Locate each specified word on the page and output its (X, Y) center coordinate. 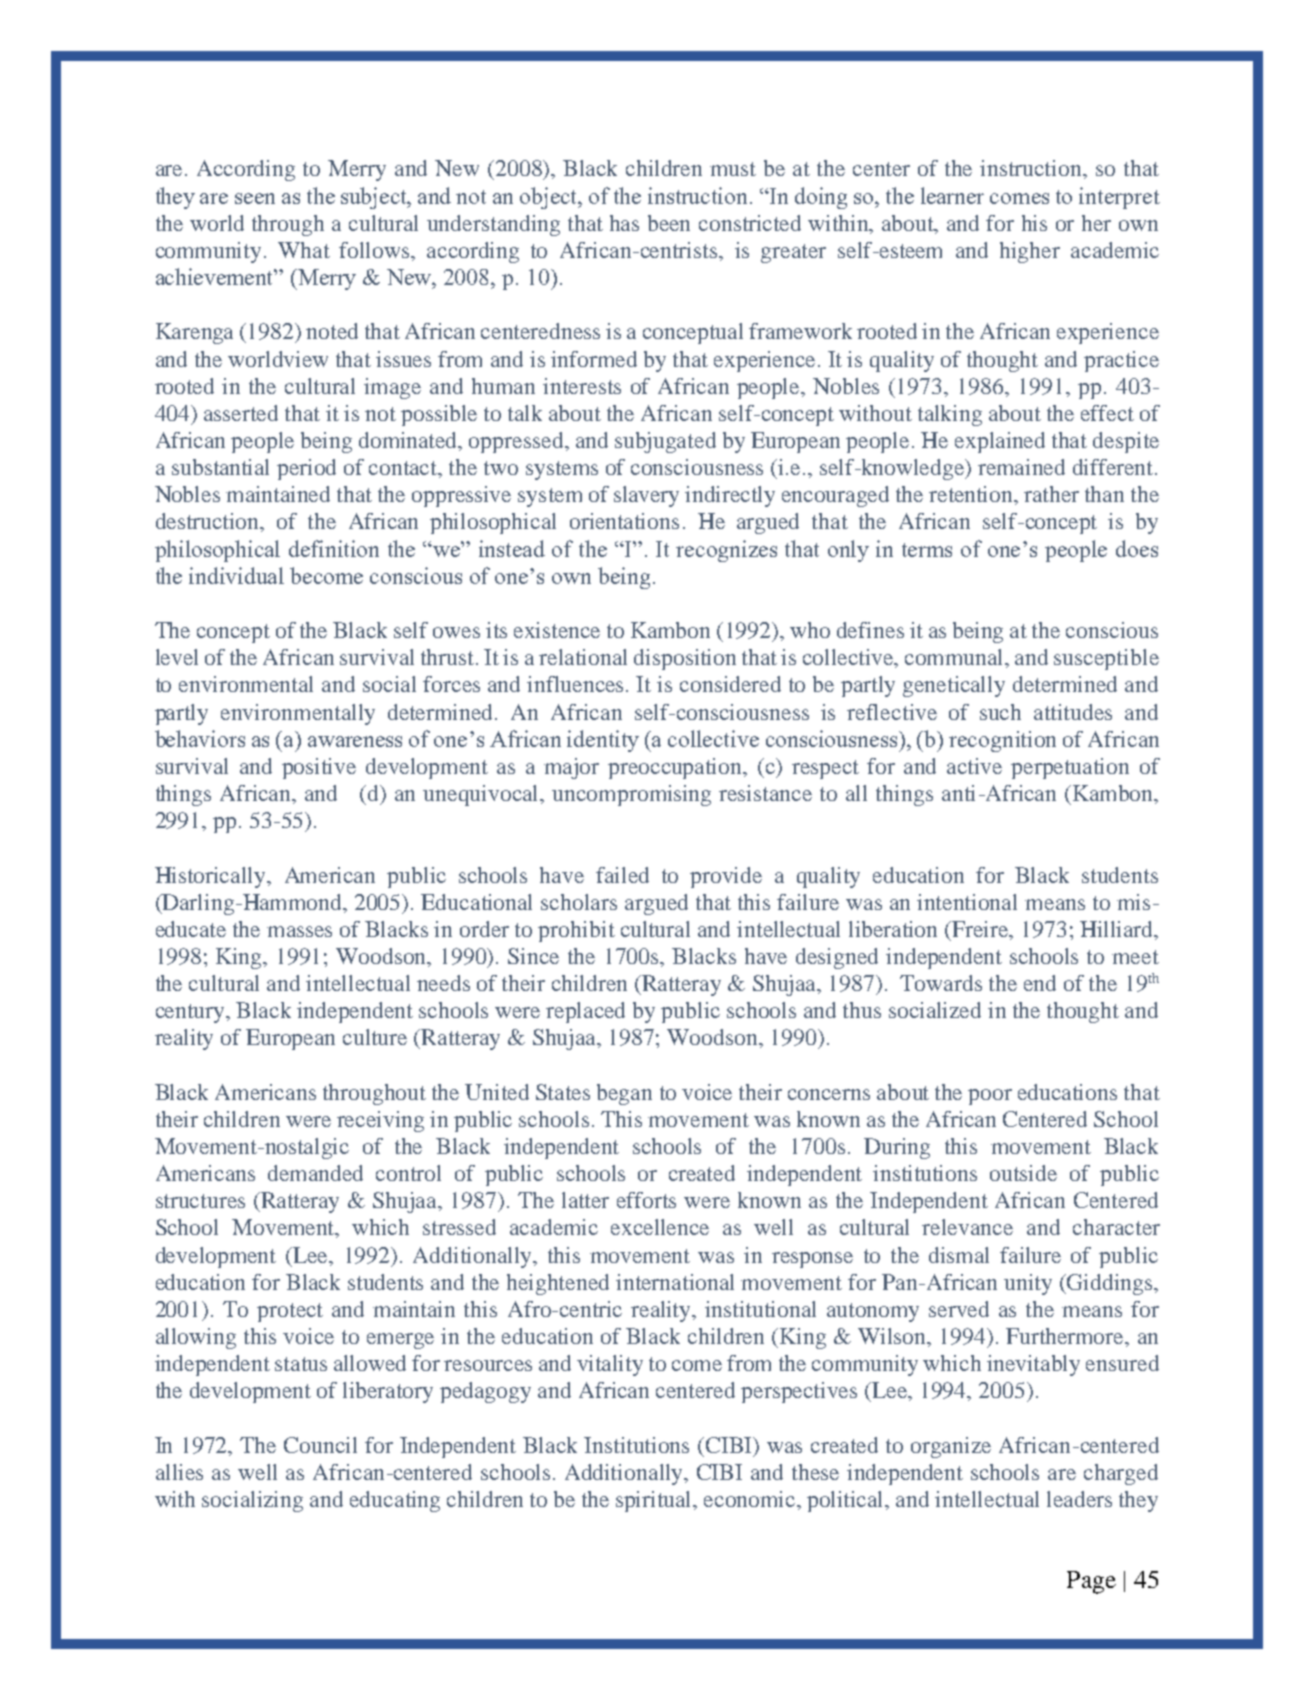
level (177, 657)
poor (990, 1097)
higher (1030, 252)
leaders (1079, 1499)
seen (255, 198)
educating (395, 1501)
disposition (685, 659)
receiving (380, 1121)
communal (956, 658)
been (669, 223)
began (624, 1094)
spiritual (655, 1501)
